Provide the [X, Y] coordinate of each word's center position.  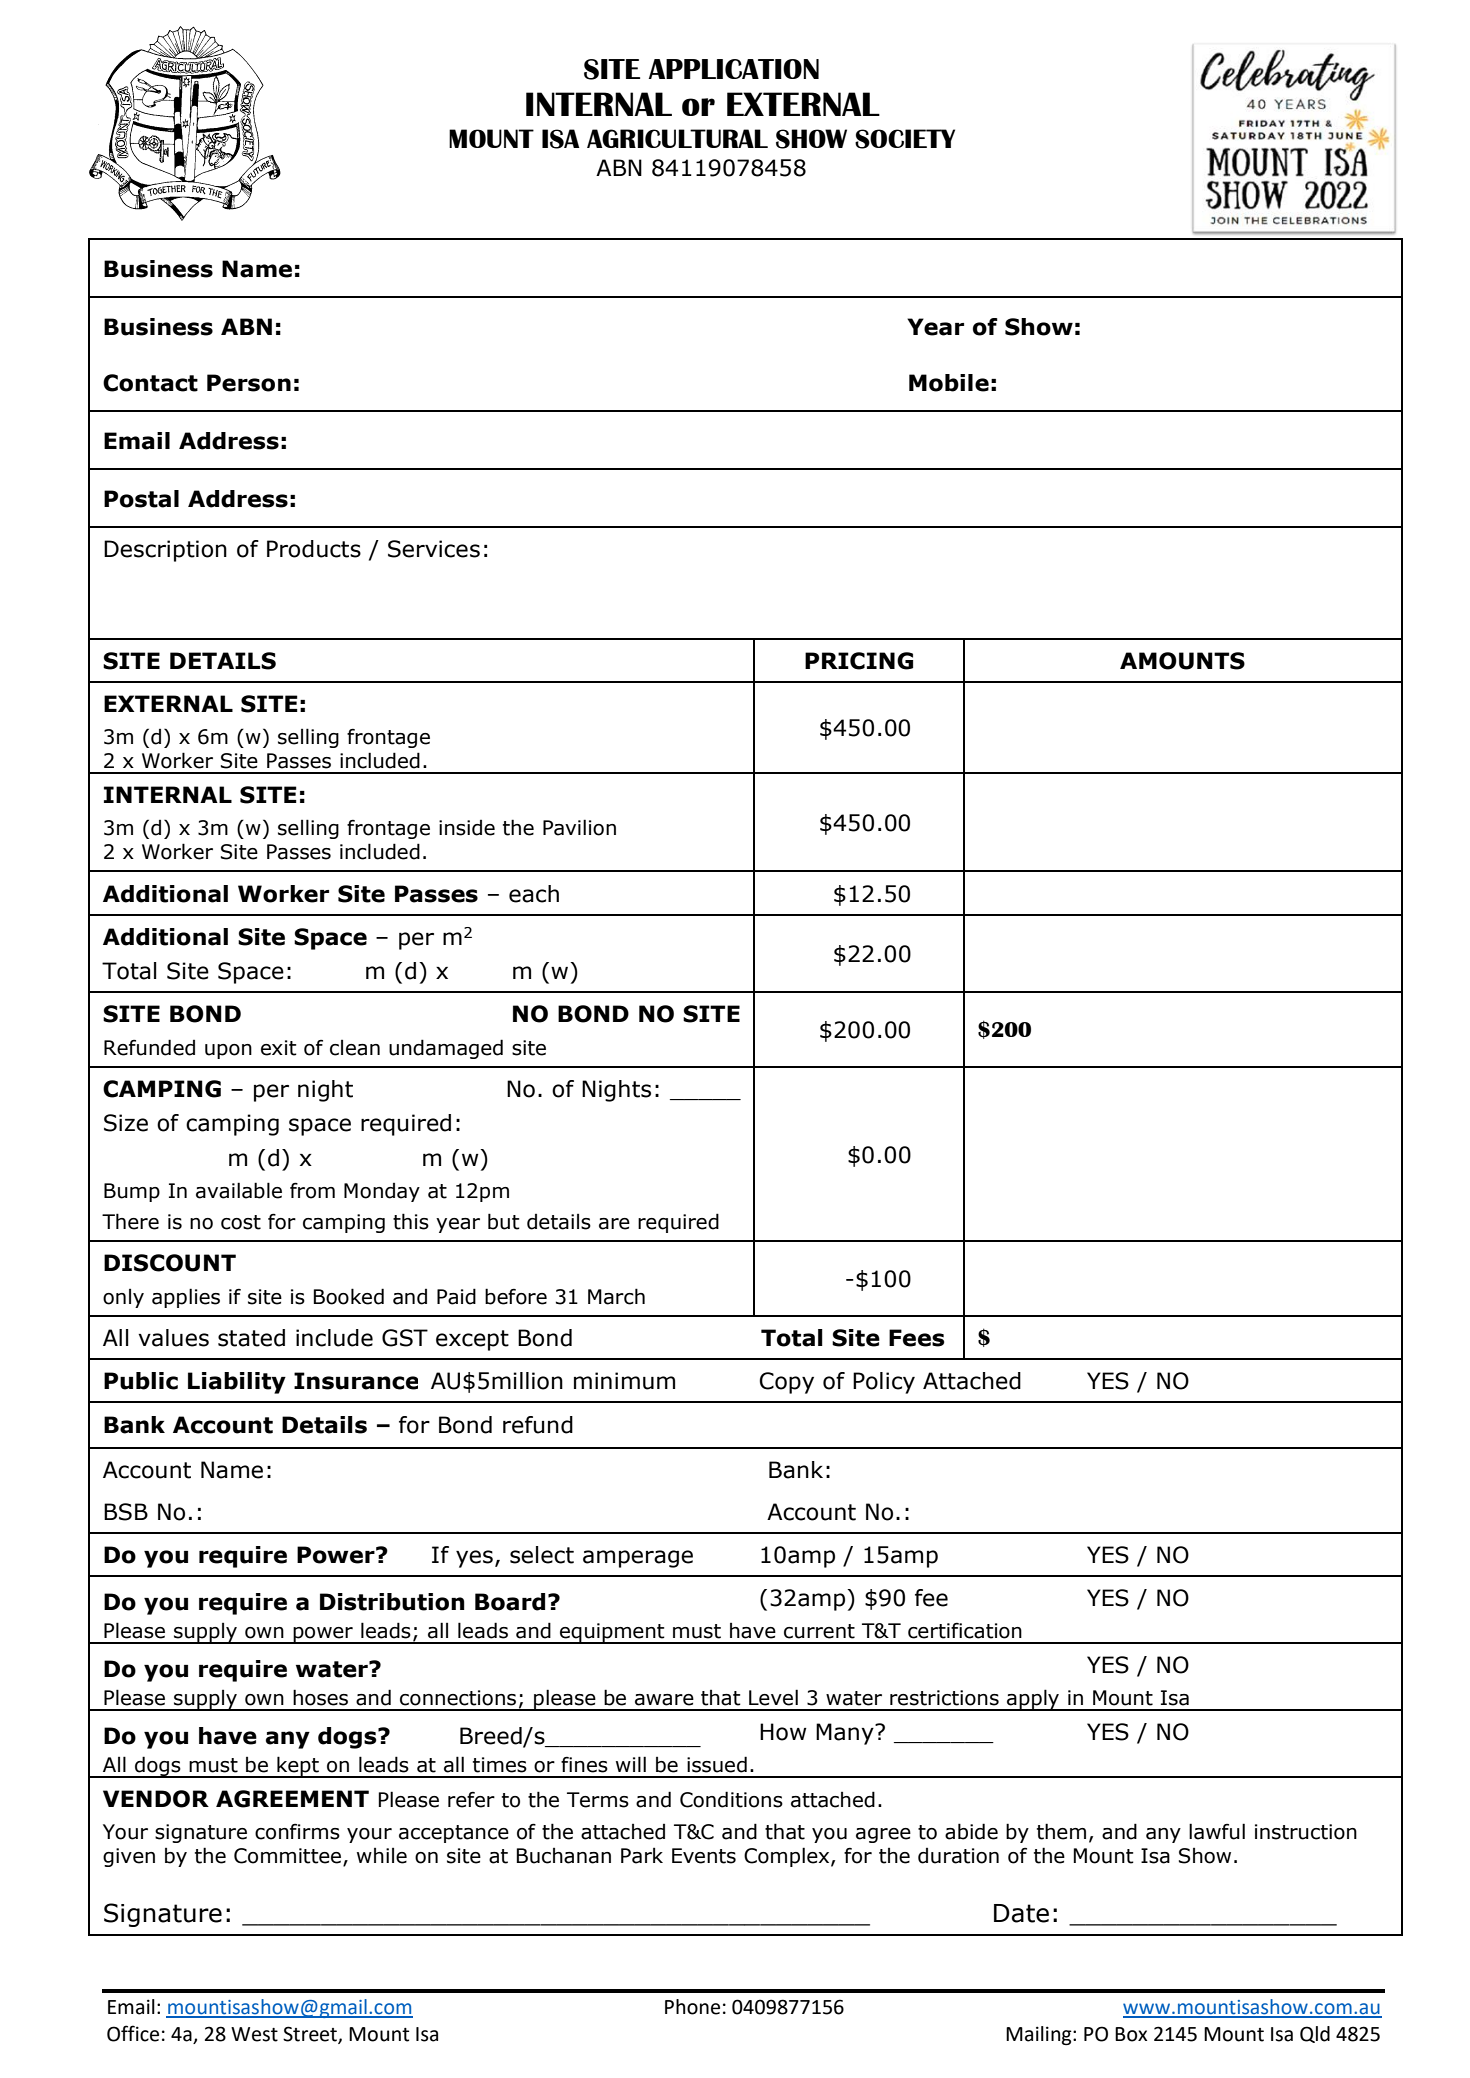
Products [314, 549]
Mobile [949, 383]
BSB [126, 1512]
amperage [638, 1559]
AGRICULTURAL [677, 138]
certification [965, 1631]
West [254, 2034]
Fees [917, 1338]
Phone [692, 2007]
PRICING [859, 661]
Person [249, 383]
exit [279, 1048]
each [534, 894]
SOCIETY [905, 139]
